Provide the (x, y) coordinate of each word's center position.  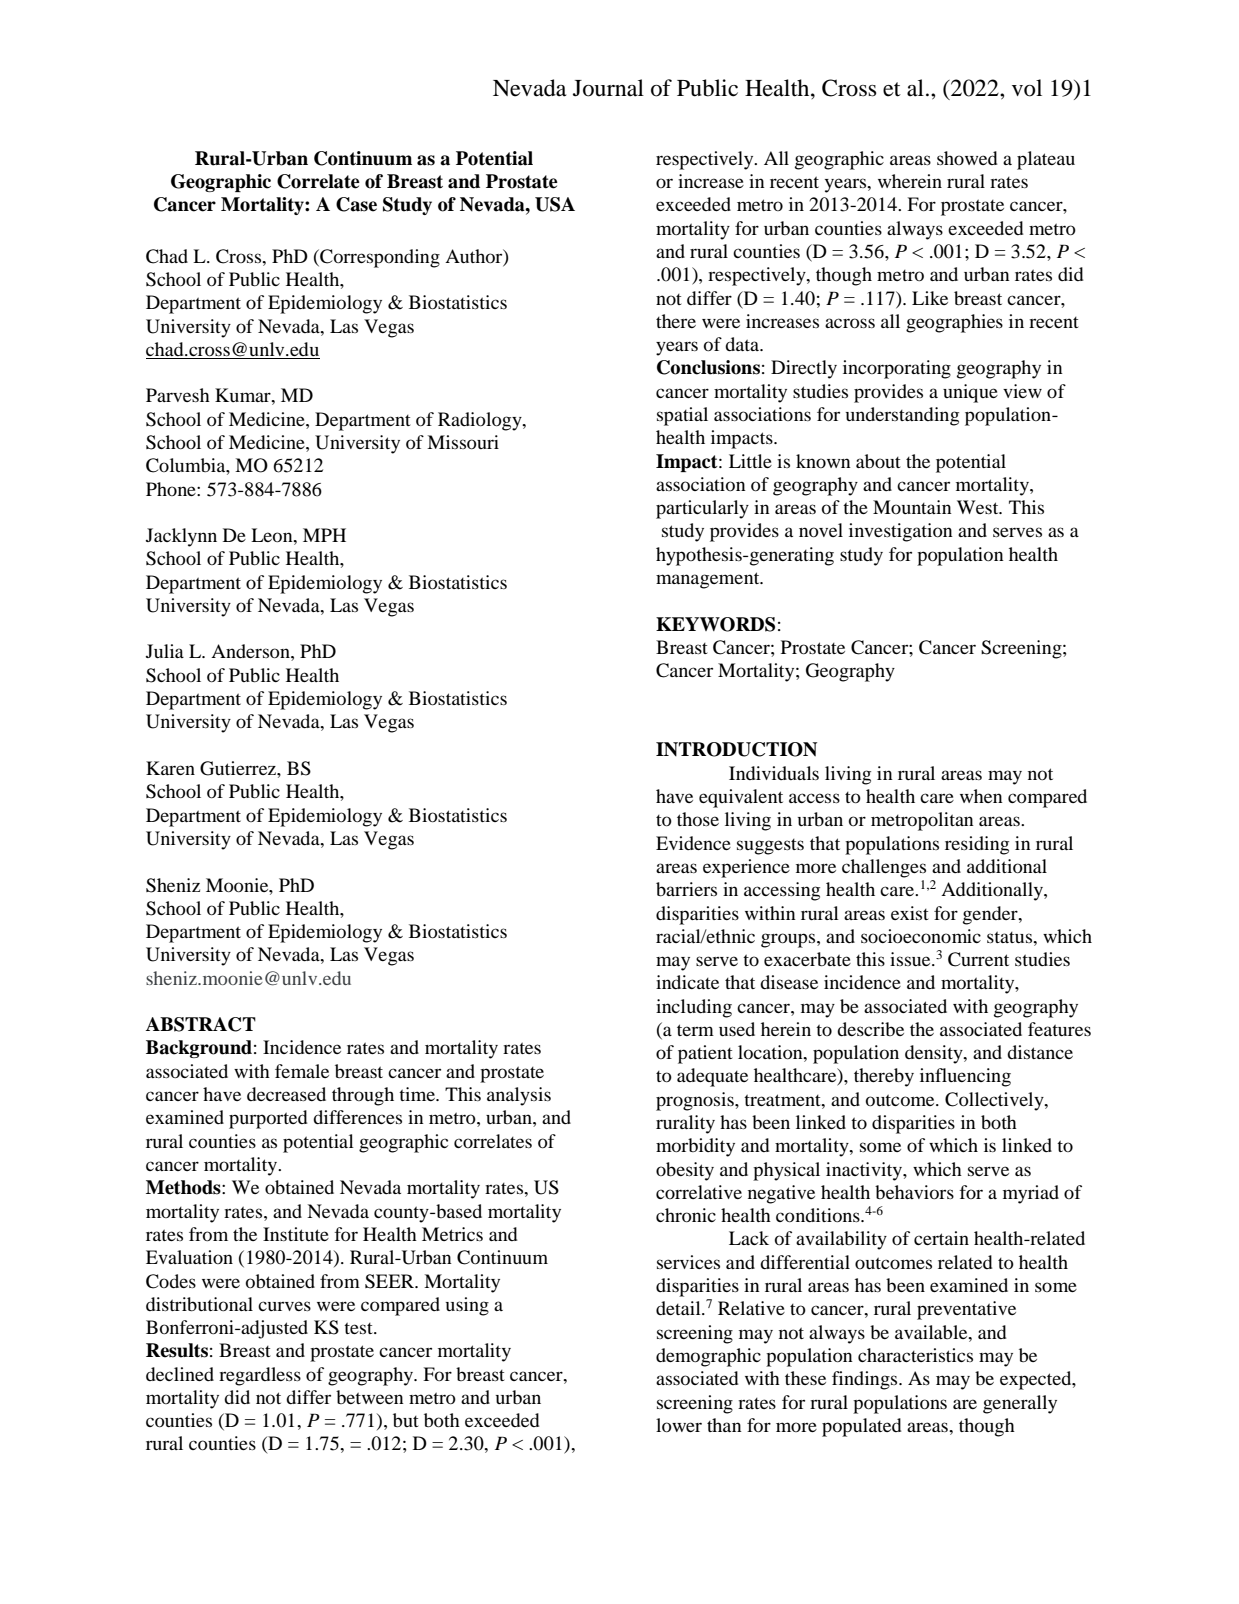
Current (978, 959)
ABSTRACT (201, 1024)
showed (967, 158)
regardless (260, 1376)
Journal (608, 88)
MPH (324, 535)
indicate (687, 982)
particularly (702, 509)
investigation (901, 532)
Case (356, 204)
